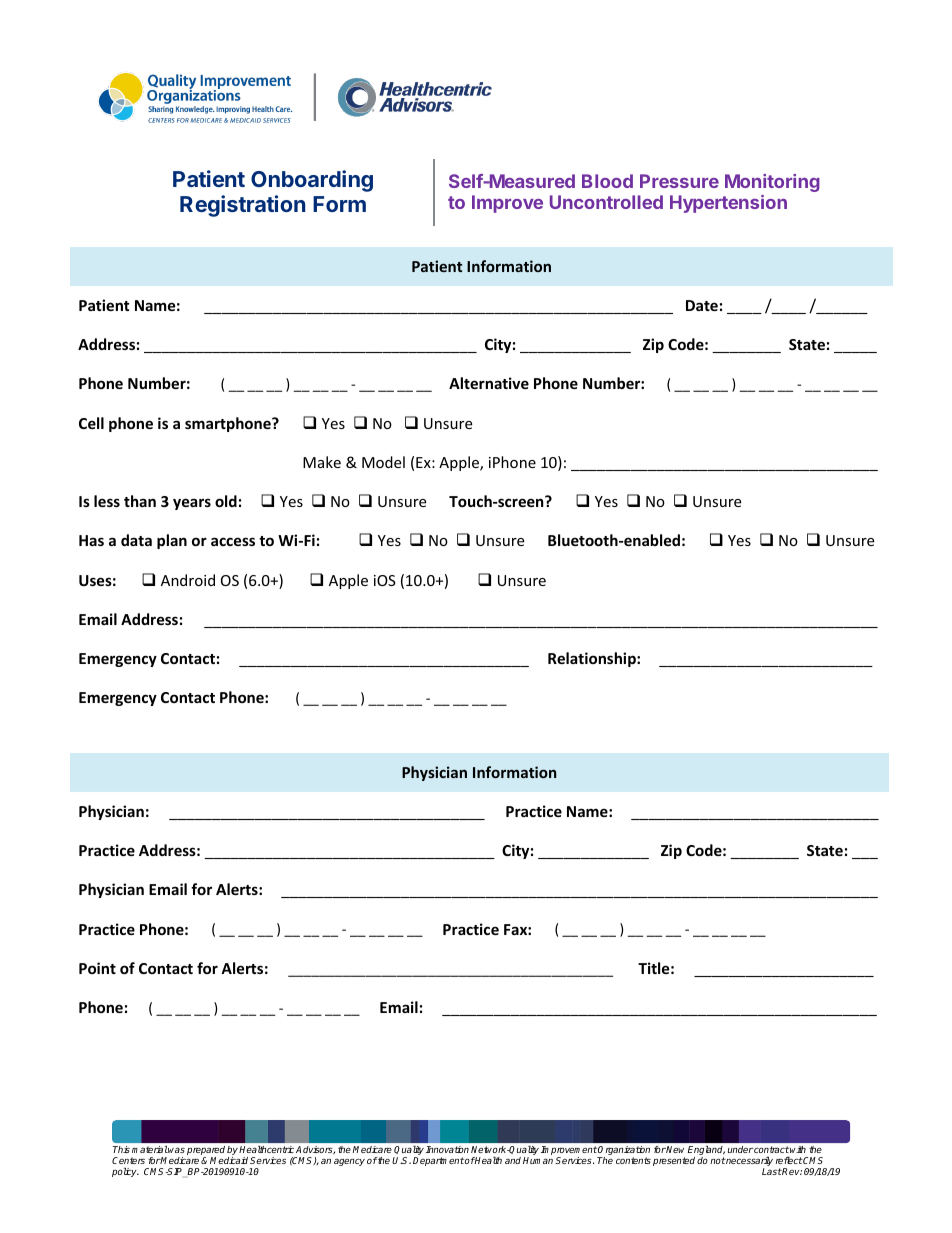 This document has width=952, height=1233. Describe the element at coordinates (489, 383) in the document. I see `Alternative` at that location.
